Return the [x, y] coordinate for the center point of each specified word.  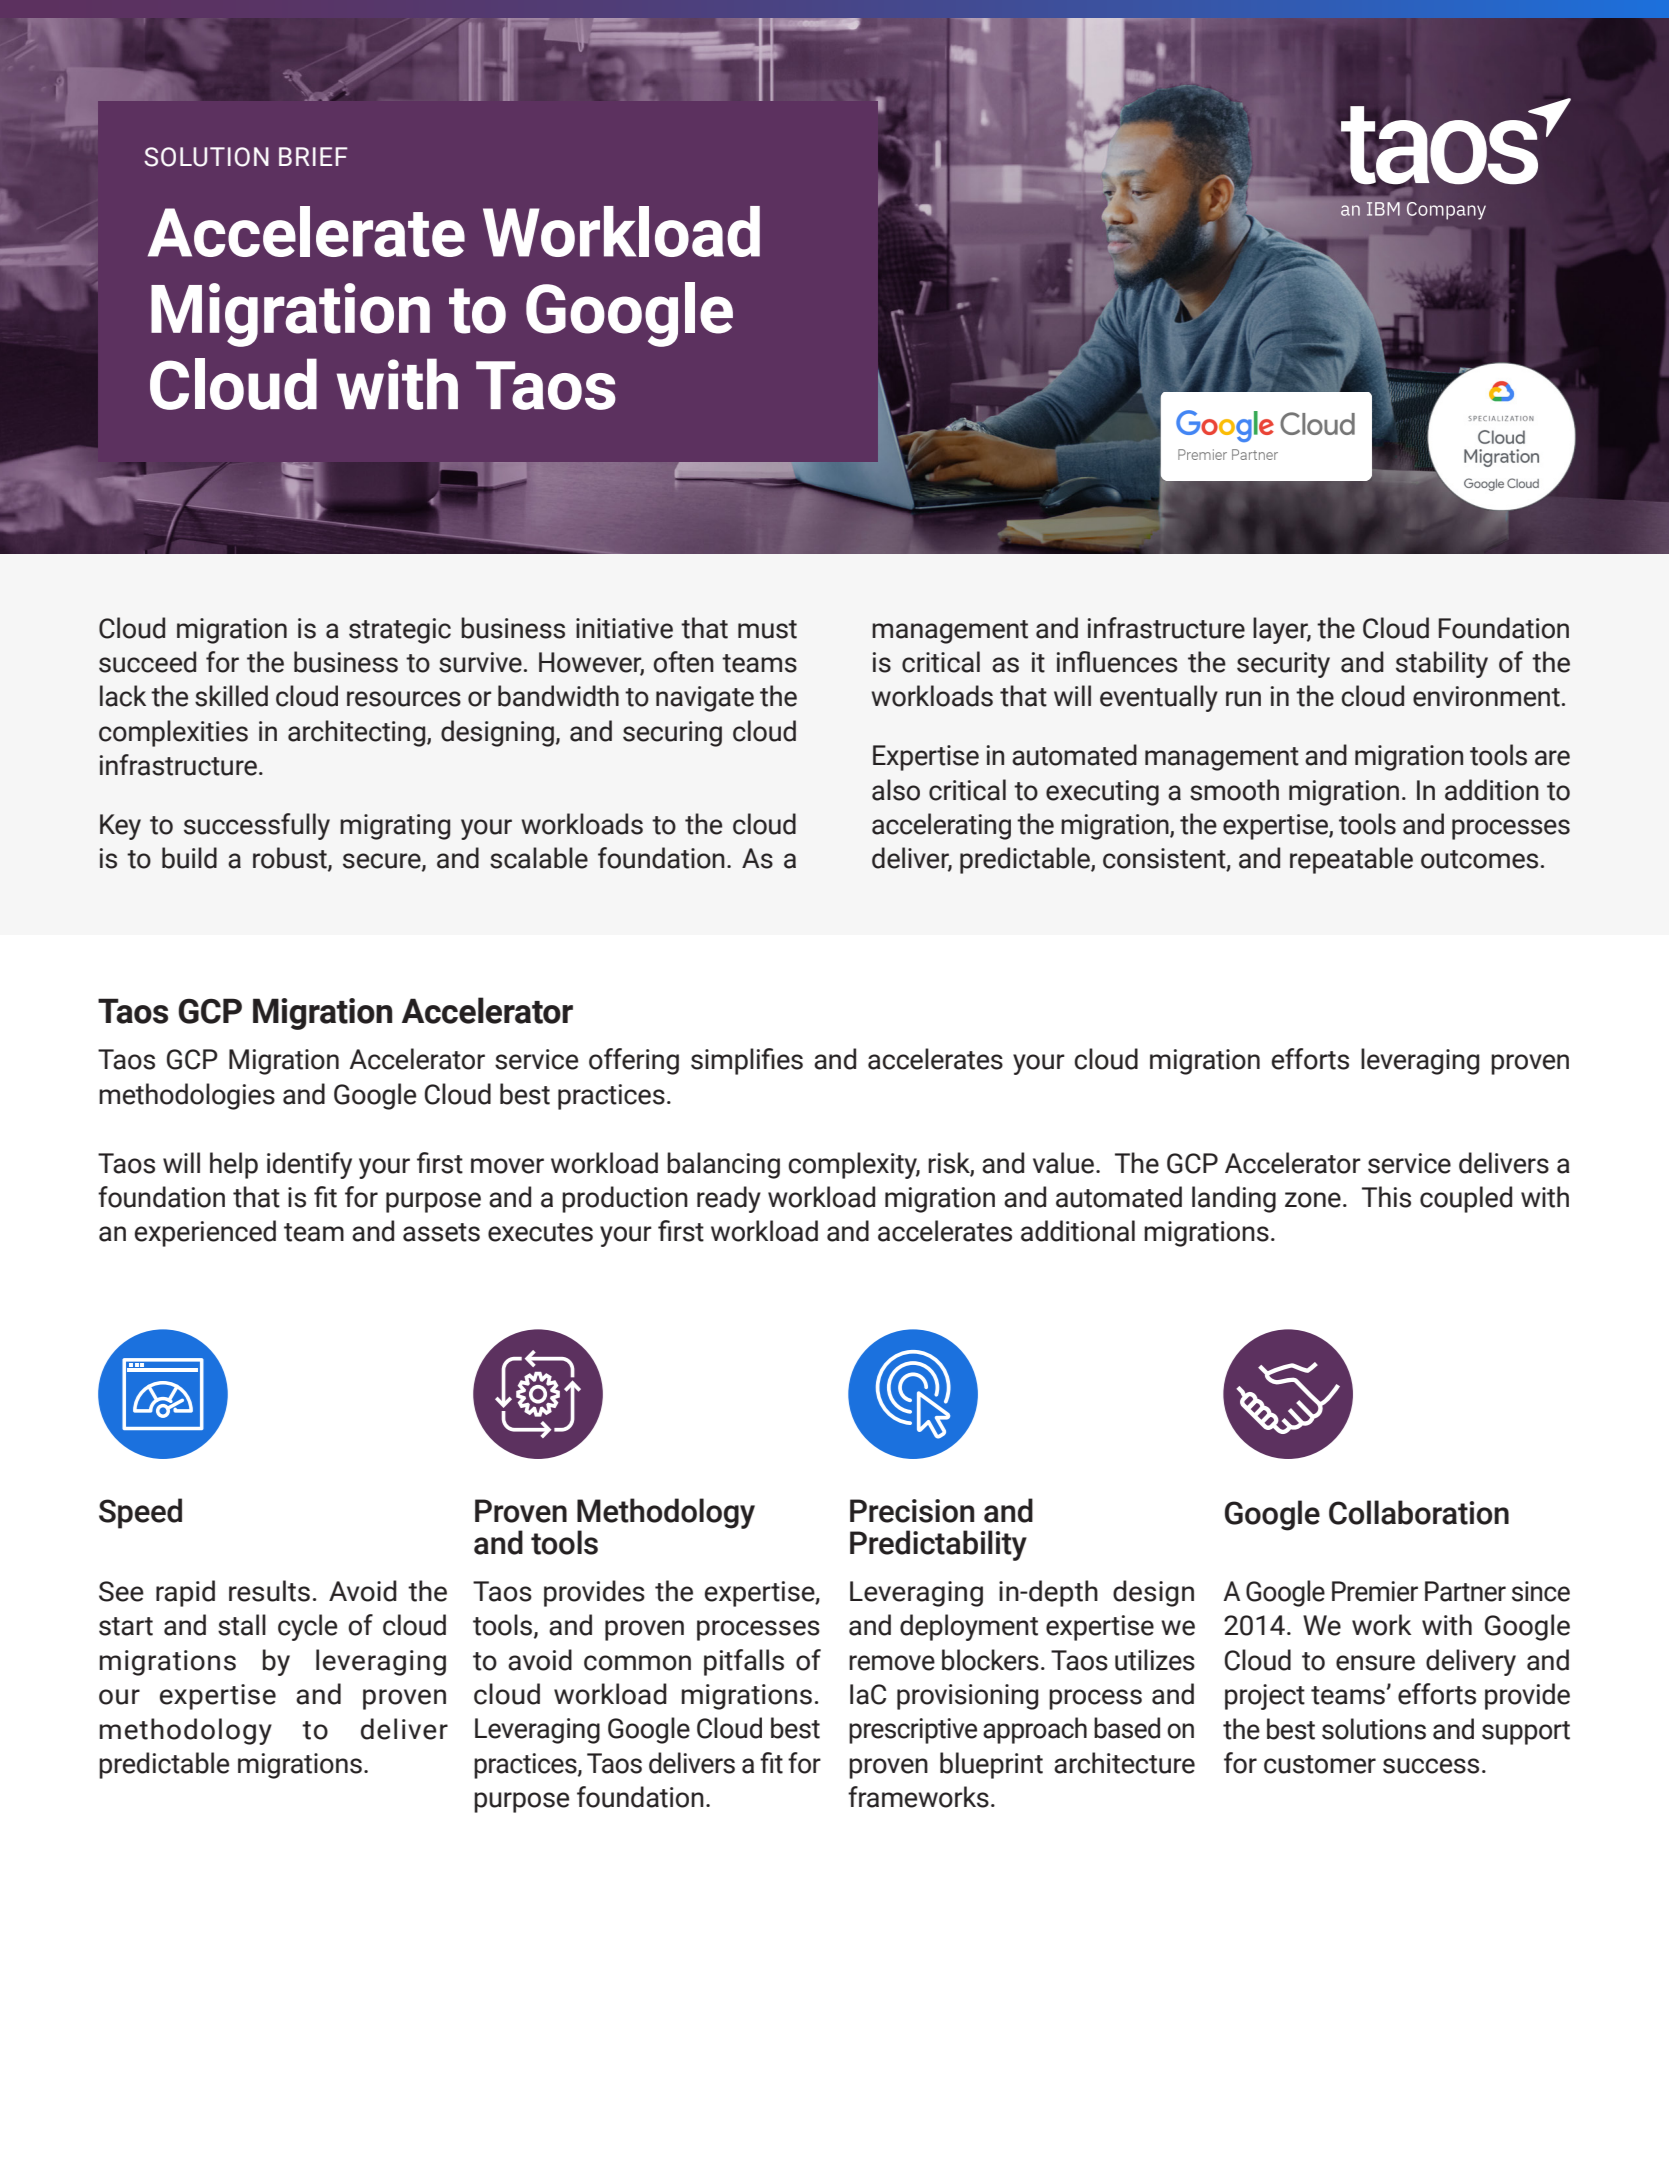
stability [1442, 664]
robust [291, 859]
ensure [1375, 1663]
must [767, 629]
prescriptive [913, 1731]
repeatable [1351, 860]
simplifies [747, 1061]
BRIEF [313, 156]
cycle [308, 1627]
